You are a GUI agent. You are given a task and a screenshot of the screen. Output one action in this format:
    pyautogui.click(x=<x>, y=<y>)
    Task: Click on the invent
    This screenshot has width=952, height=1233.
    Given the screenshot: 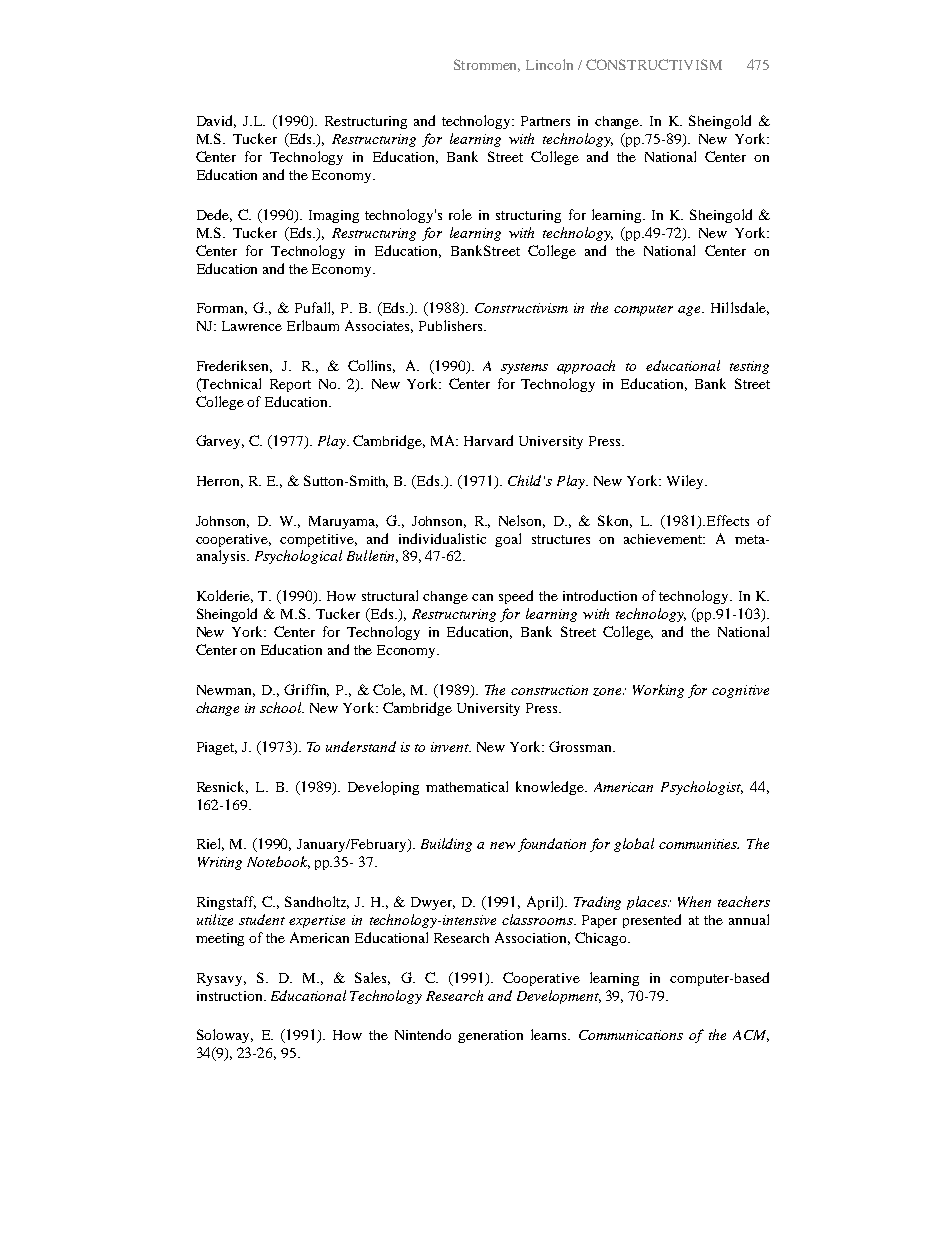 What is the action you would take?
    pyautogui.click(x=451, y=747)
